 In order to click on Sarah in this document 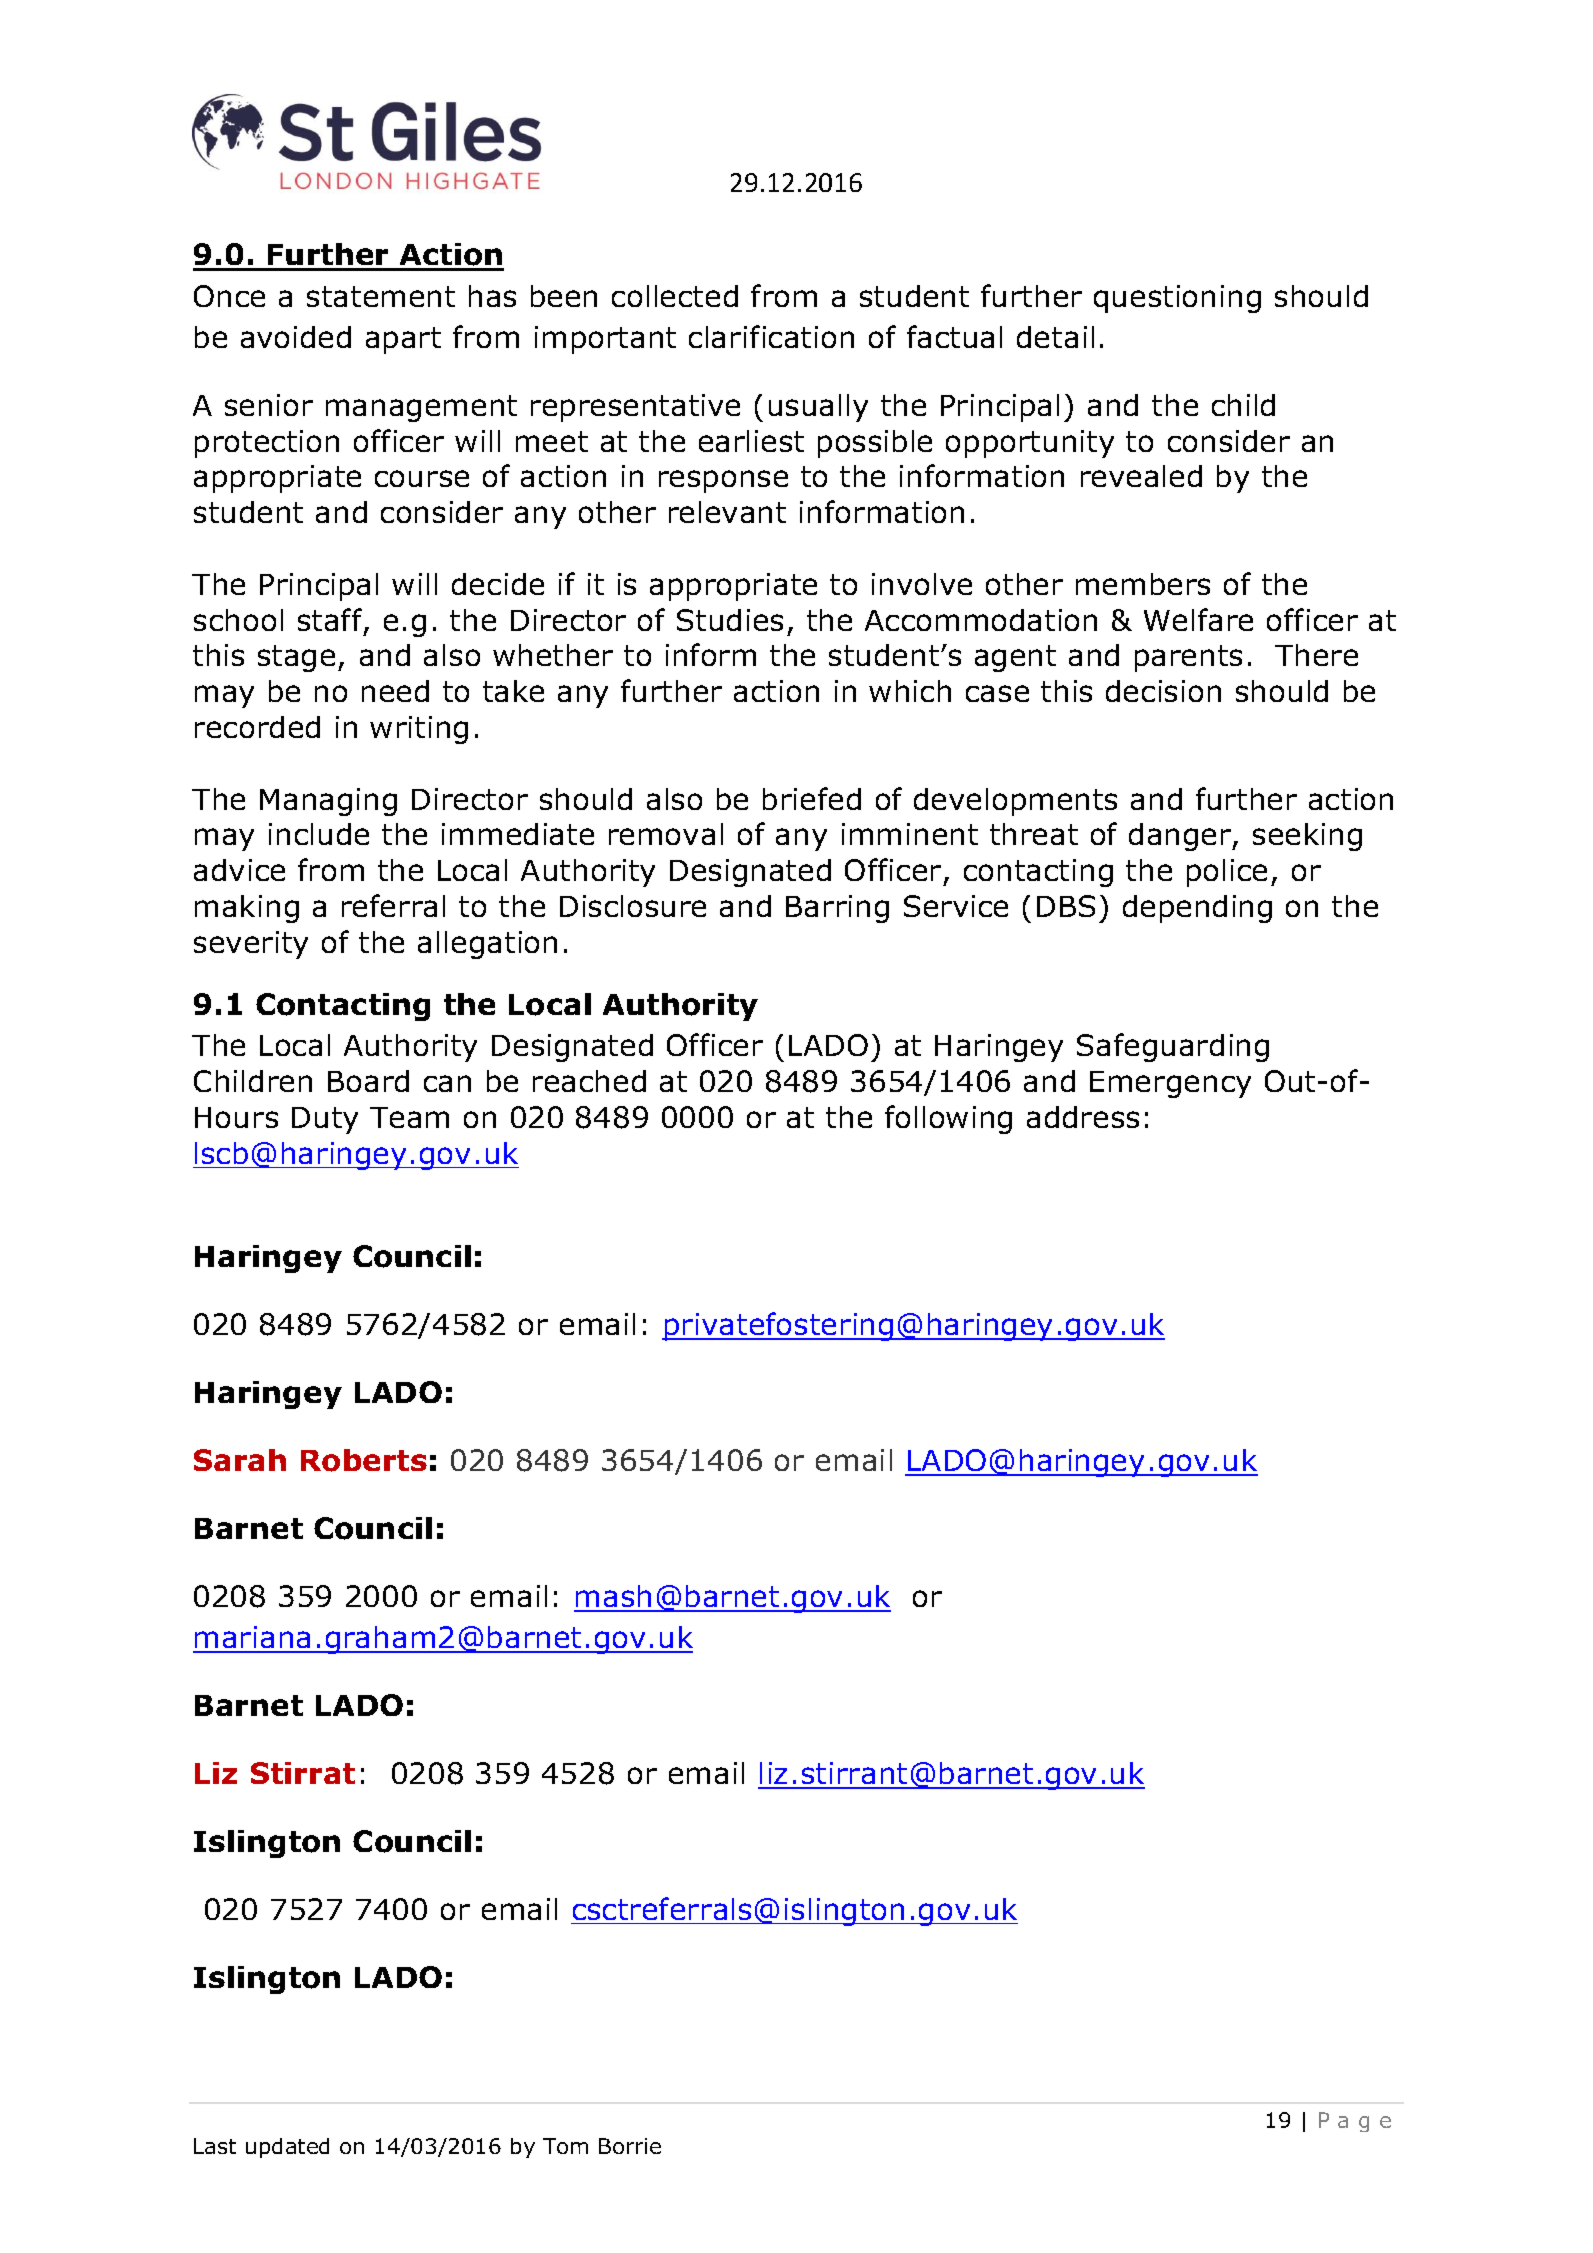, I will do `click(240, 1460)`.
